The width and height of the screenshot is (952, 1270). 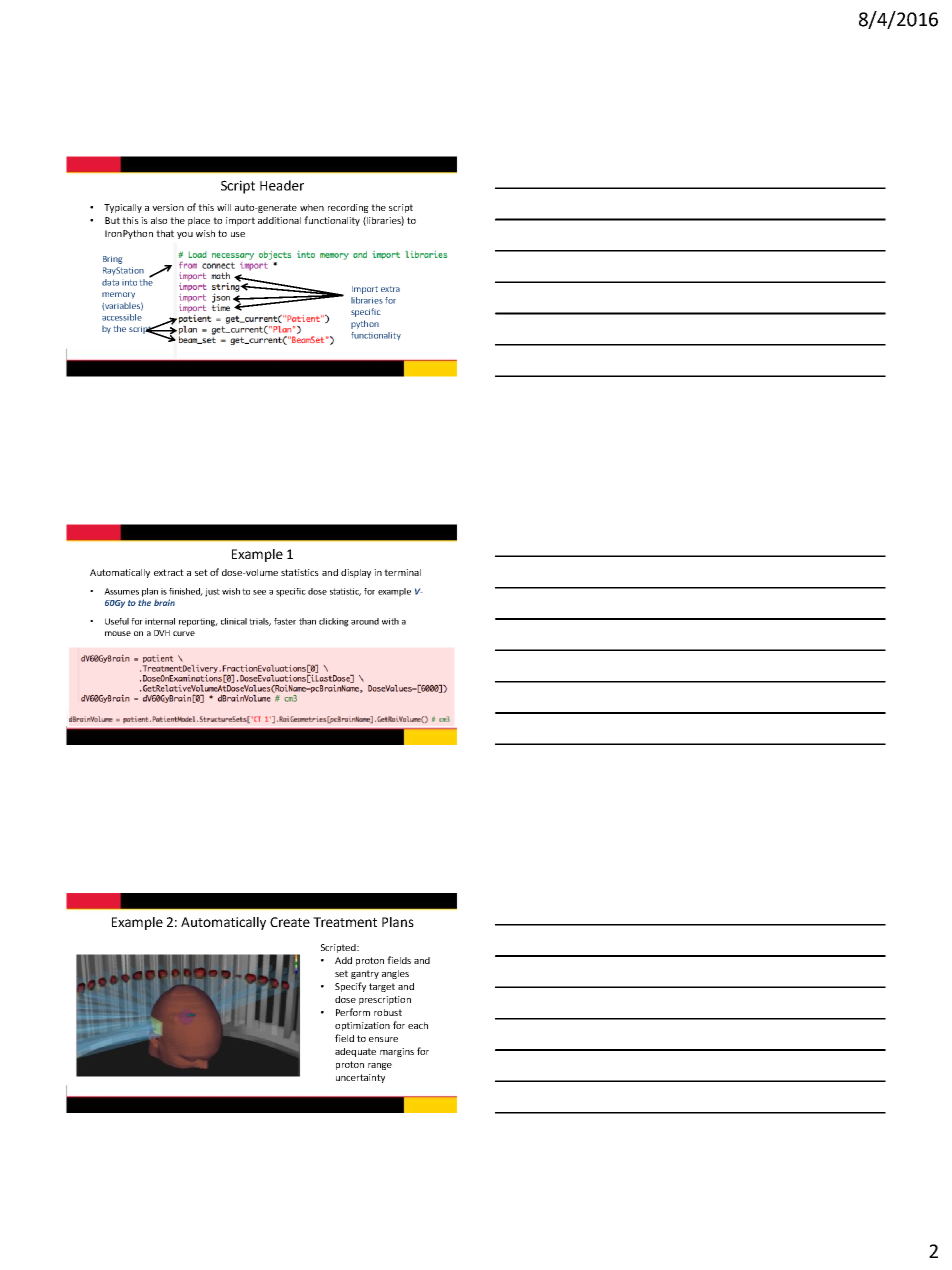 I want to click on internal, so click(x=160, y=621).
